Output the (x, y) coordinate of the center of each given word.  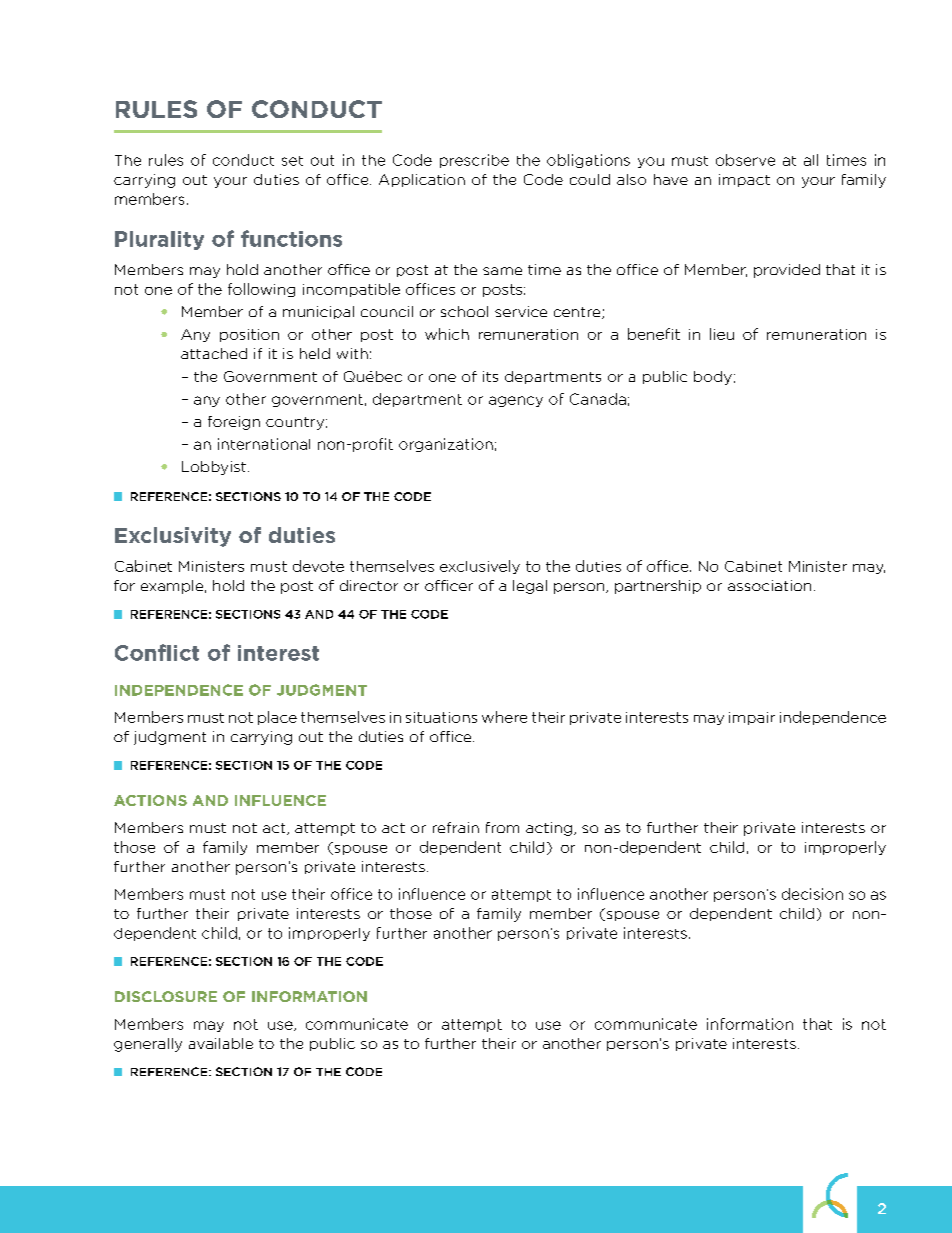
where (504, 717)
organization (446, 445)
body (713, 378)
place (277, 718)
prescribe (474, 161)
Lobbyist (214, 468)
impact (744, 180)
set (292, 161)
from (502, 827)
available (221, 1043)
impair (752, 718)
